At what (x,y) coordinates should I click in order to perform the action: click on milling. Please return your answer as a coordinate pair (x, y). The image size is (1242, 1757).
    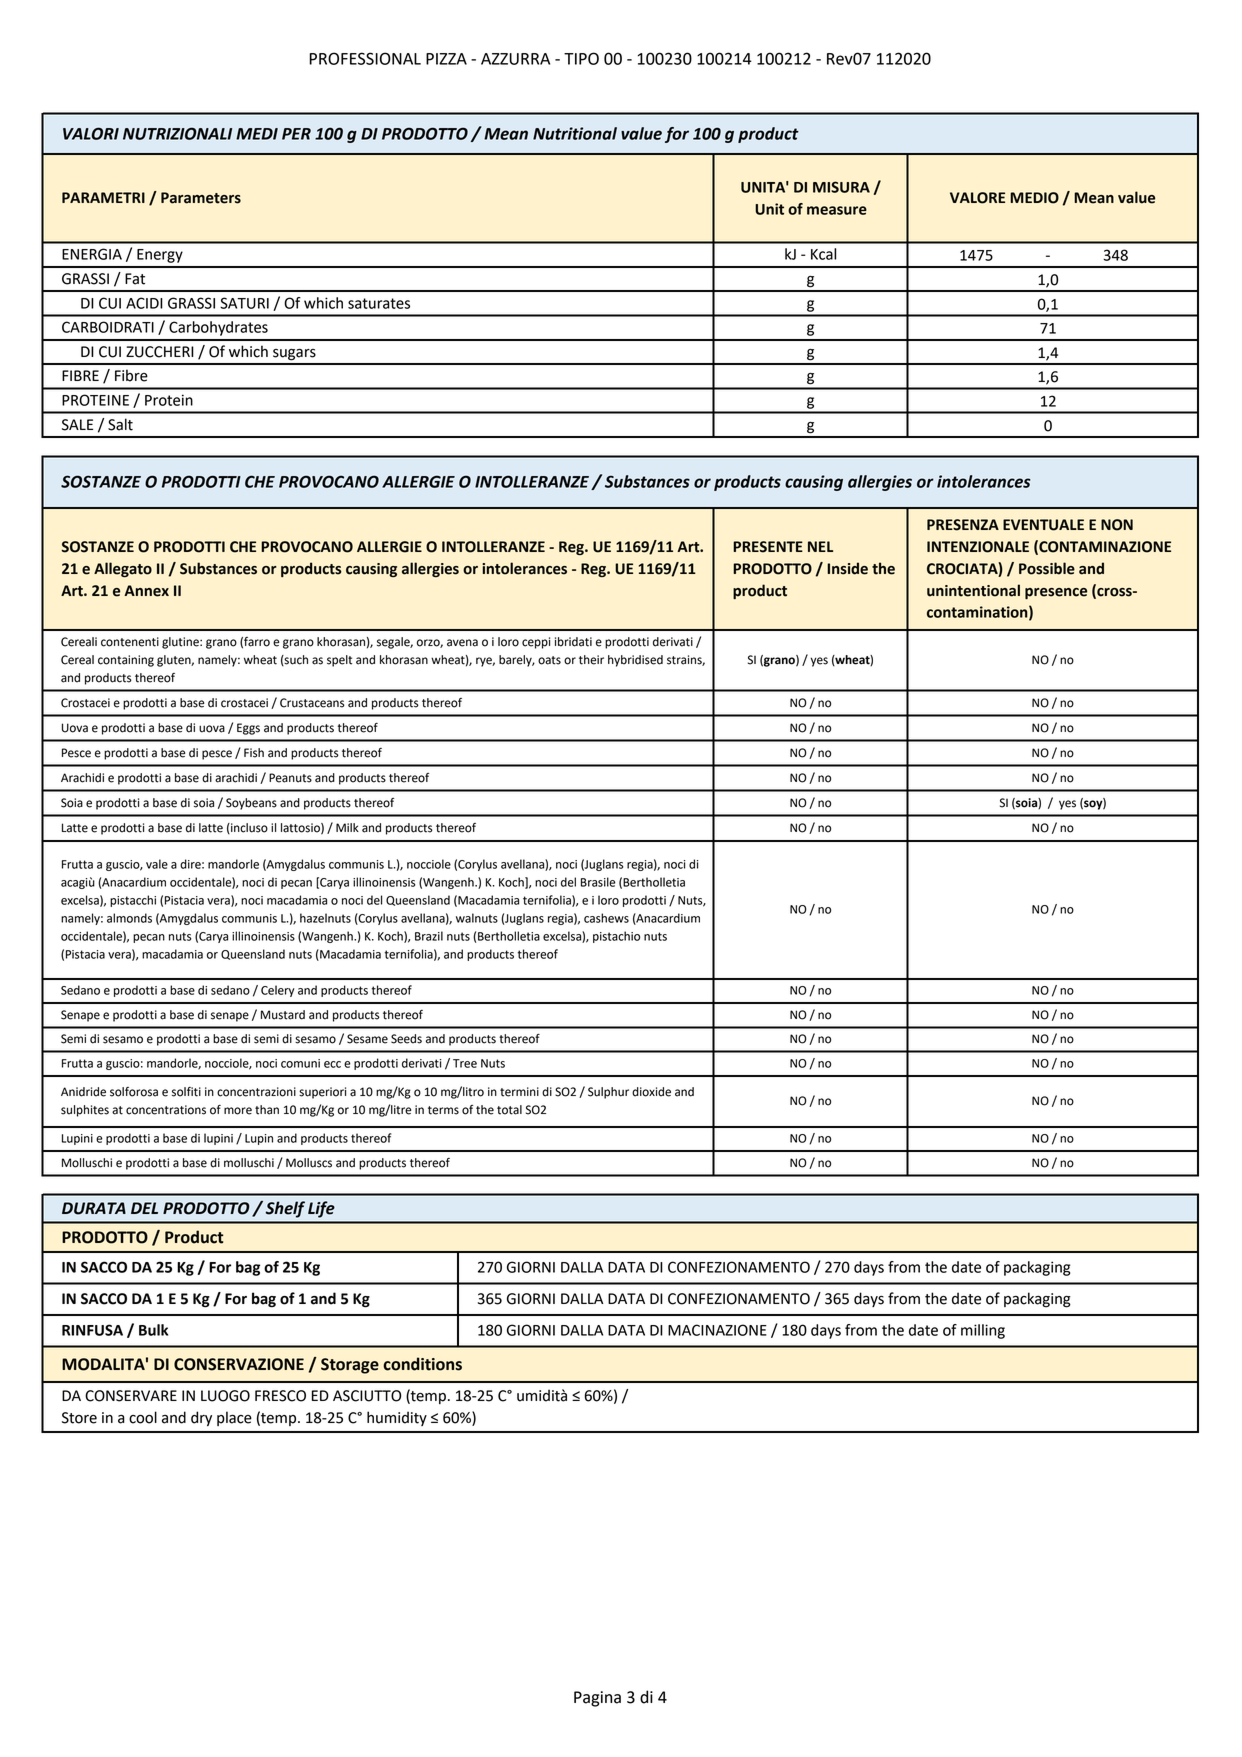
    Looking at the image, I should click on (983, 1331).
